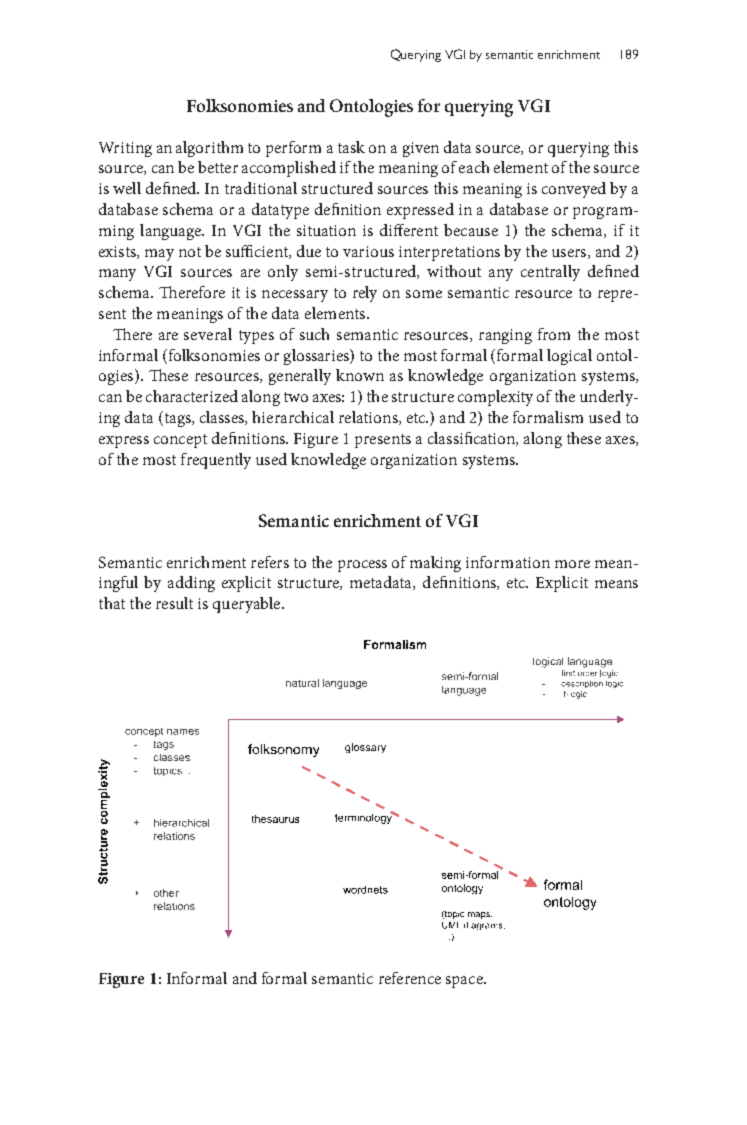  What do you see at coordinates (474, 167) in the page?
I see `each` at bounding box center [474, 167].
